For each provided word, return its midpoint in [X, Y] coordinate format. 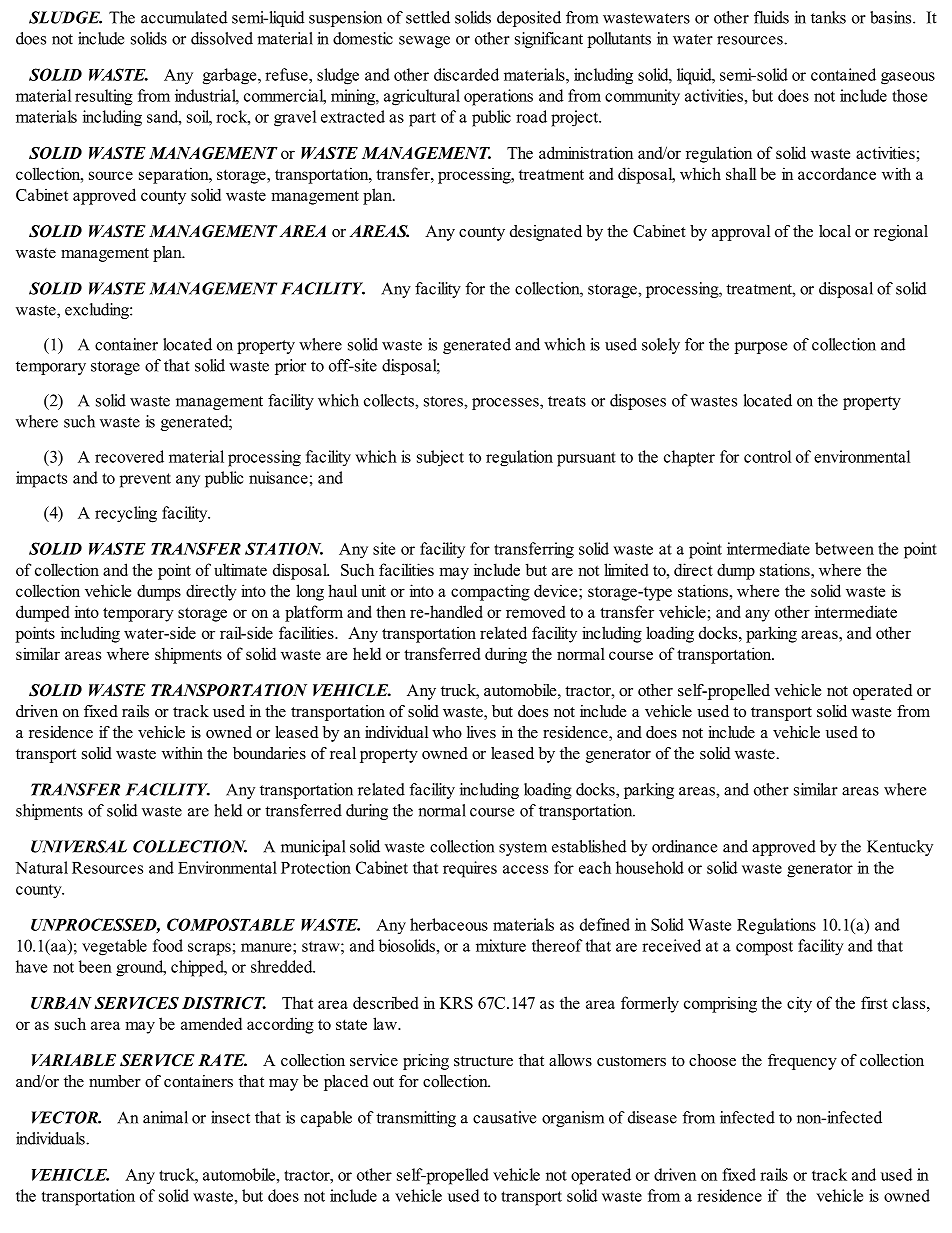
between [844, 548]
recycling [126, 514]
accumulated [184, 17]
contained [843, 74]
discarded [466, 74]
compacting [490, 592]
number [115, 1081]
